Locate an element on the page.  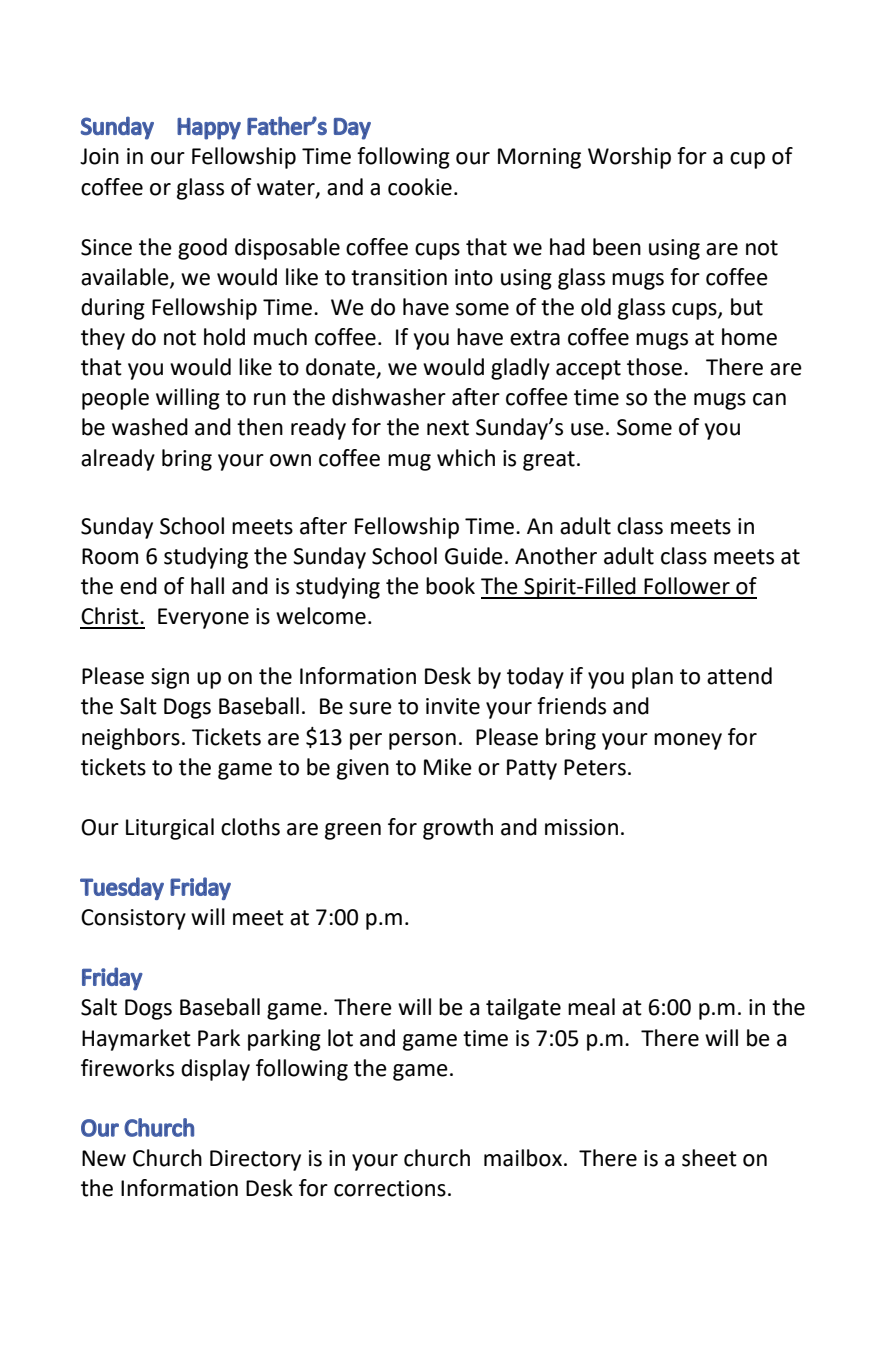
Another is located at coordinates (556, 556).
